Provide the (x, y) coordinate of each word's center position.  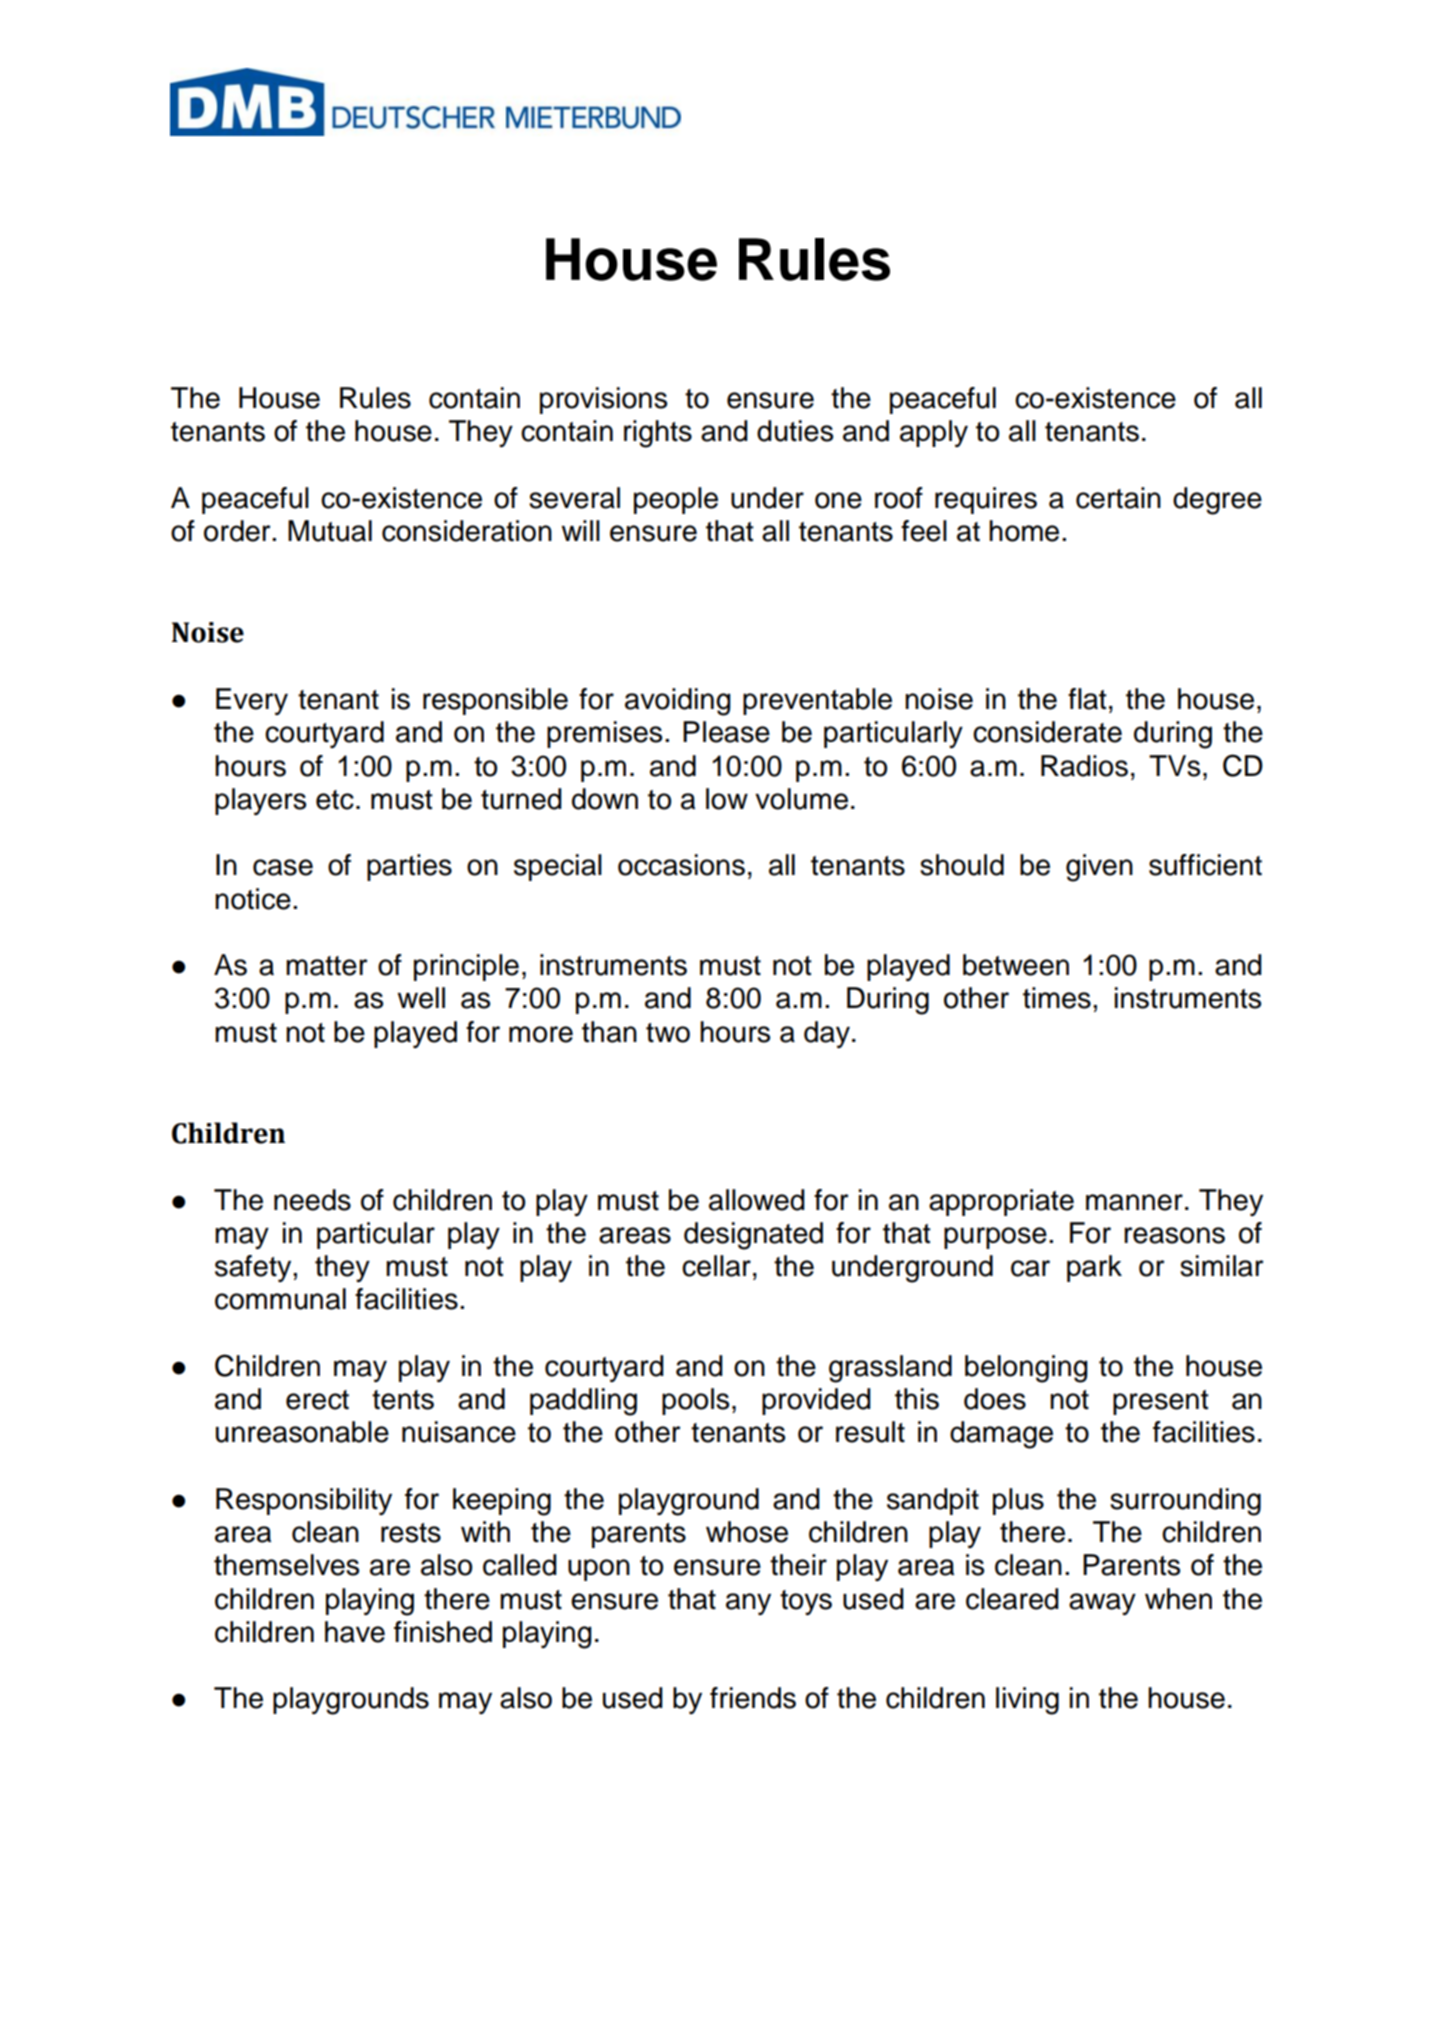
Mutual (330, 531)
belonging (1026, 1369)
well (421, 998)
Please (726, 732)
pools (695, 1401)
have (355, 1632)
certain (1118, 498)
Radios (1084, 766)
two (668, 1033)
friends (753, 1698)
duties (795, 431)
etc (335, 800)
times (1057, 998)
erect (317, 1400)
